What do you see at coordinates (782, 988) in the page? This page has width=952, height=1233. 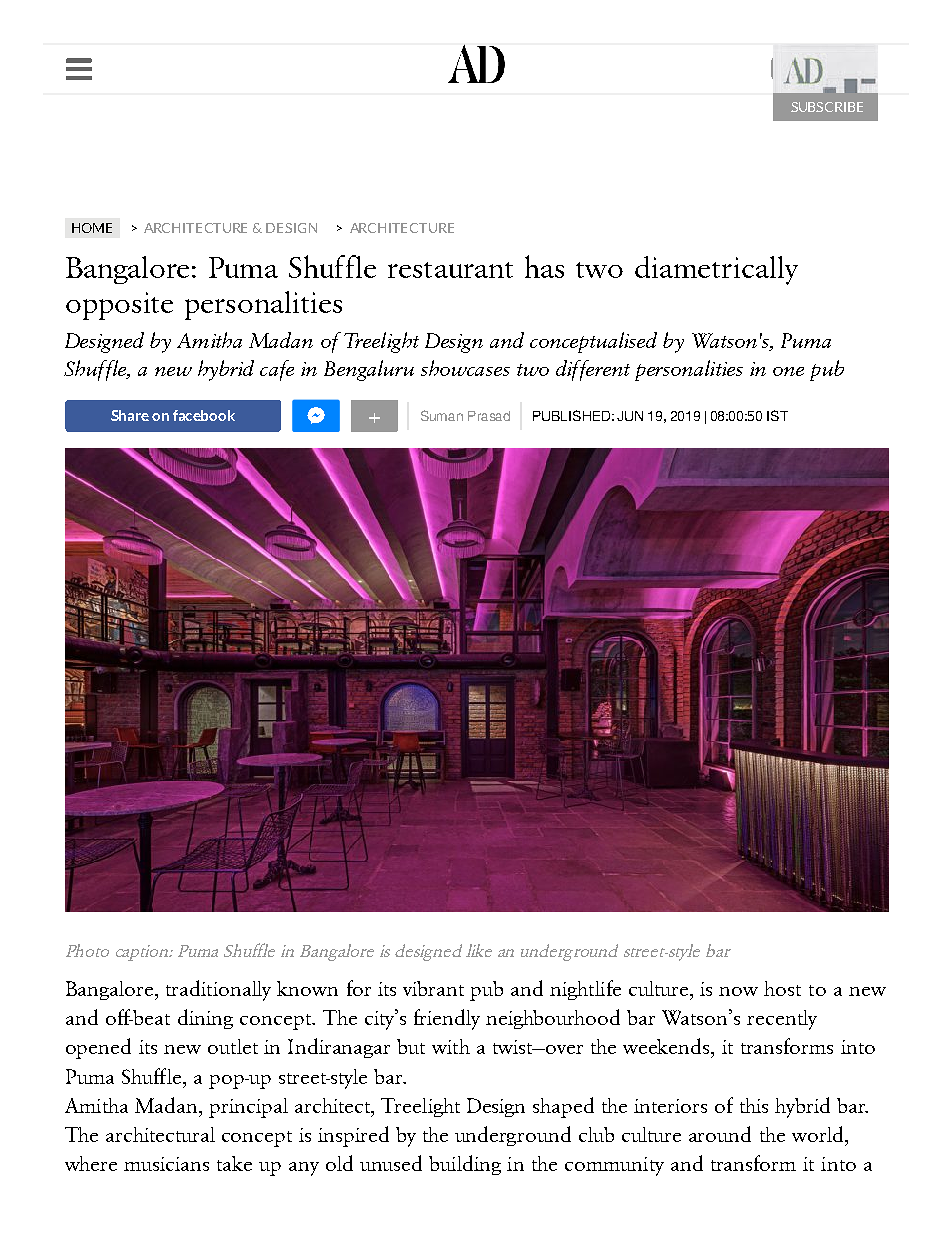 I see `host` at bounding box center [782, 988].
